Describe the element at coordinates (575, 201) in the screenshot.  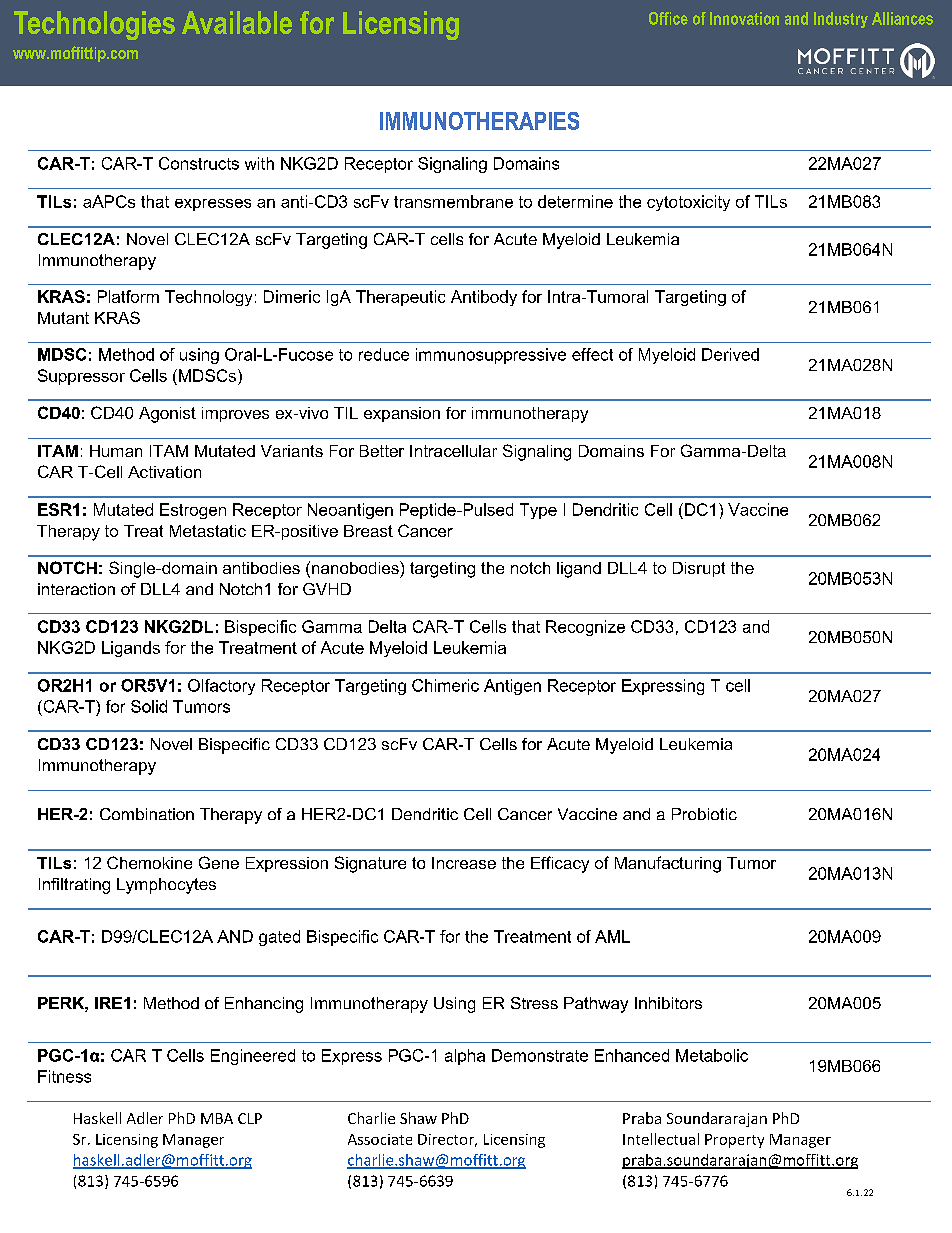
I see `determine` at that location.
